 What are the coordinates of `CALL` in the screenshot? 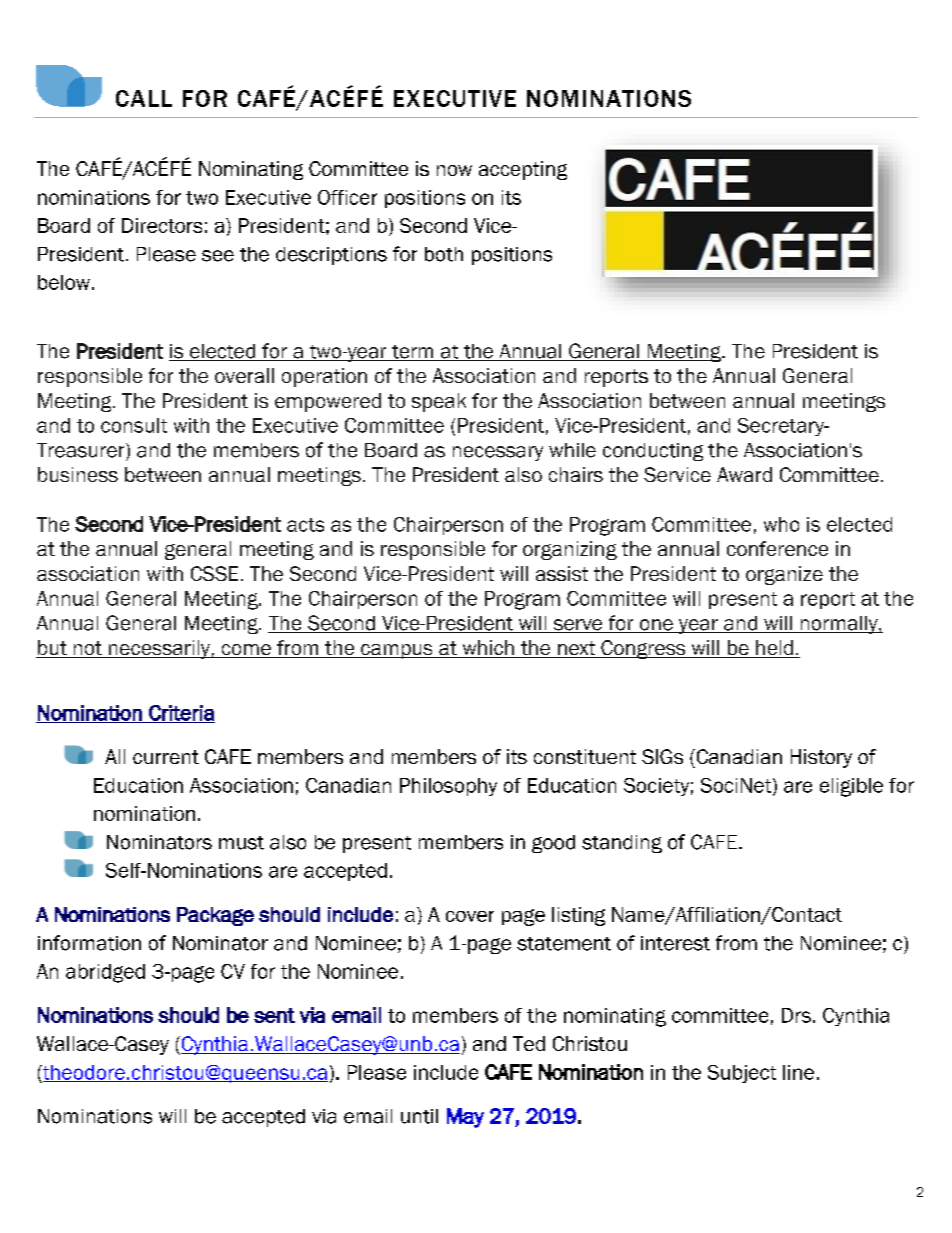 It's located at (144, 98).
